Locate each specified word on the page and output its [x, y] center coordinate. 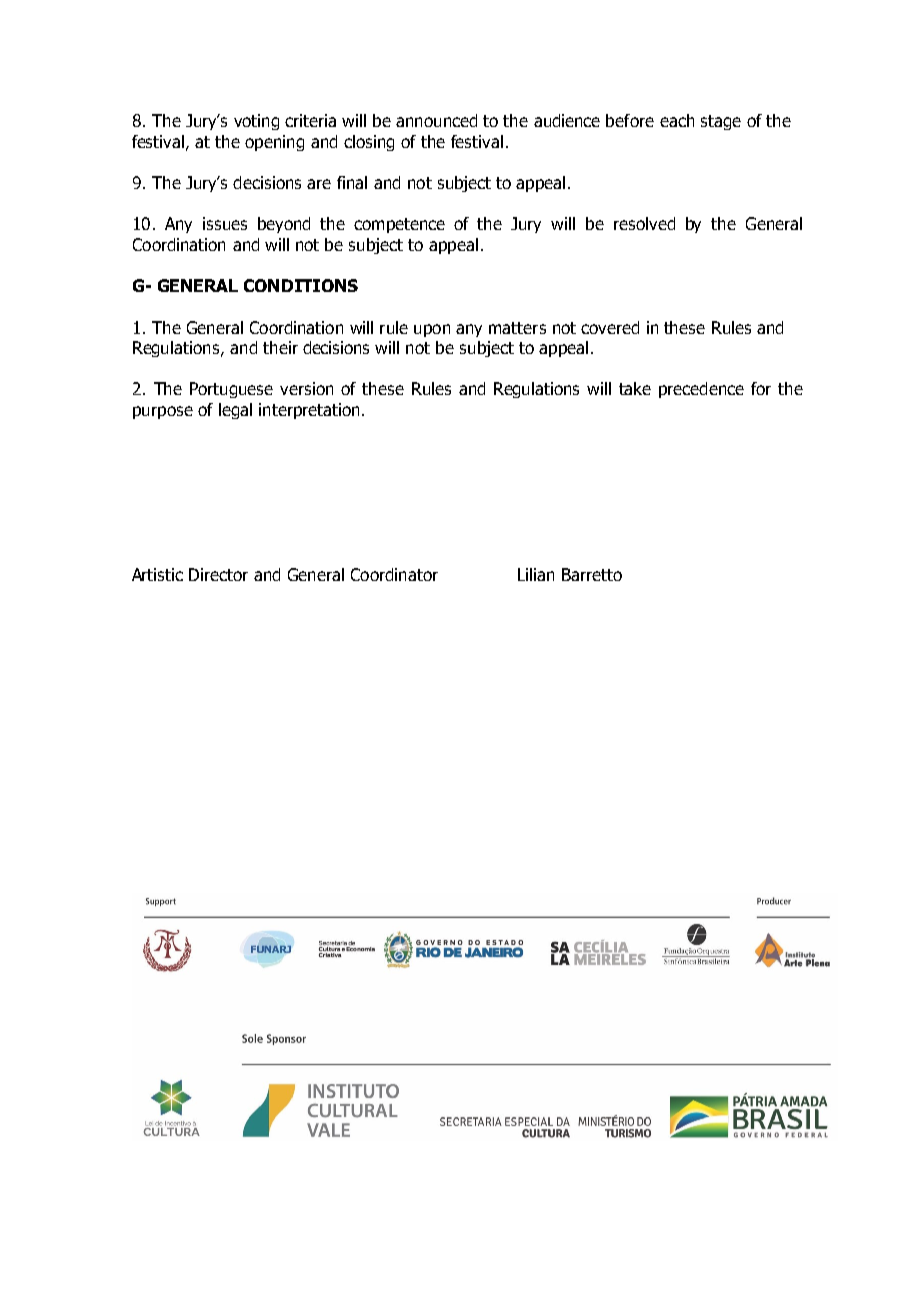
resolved [644, 223]
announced [436, 120]
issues [225, 223]
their [280, 347]
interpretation [309, 411]
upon [432, 330]
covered [610, 327]
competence [399, 225]
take [635, 388]
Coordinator [394, 574]
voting [256, 122]
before [630, 120]
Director [218, 574]
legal [235, 411]
